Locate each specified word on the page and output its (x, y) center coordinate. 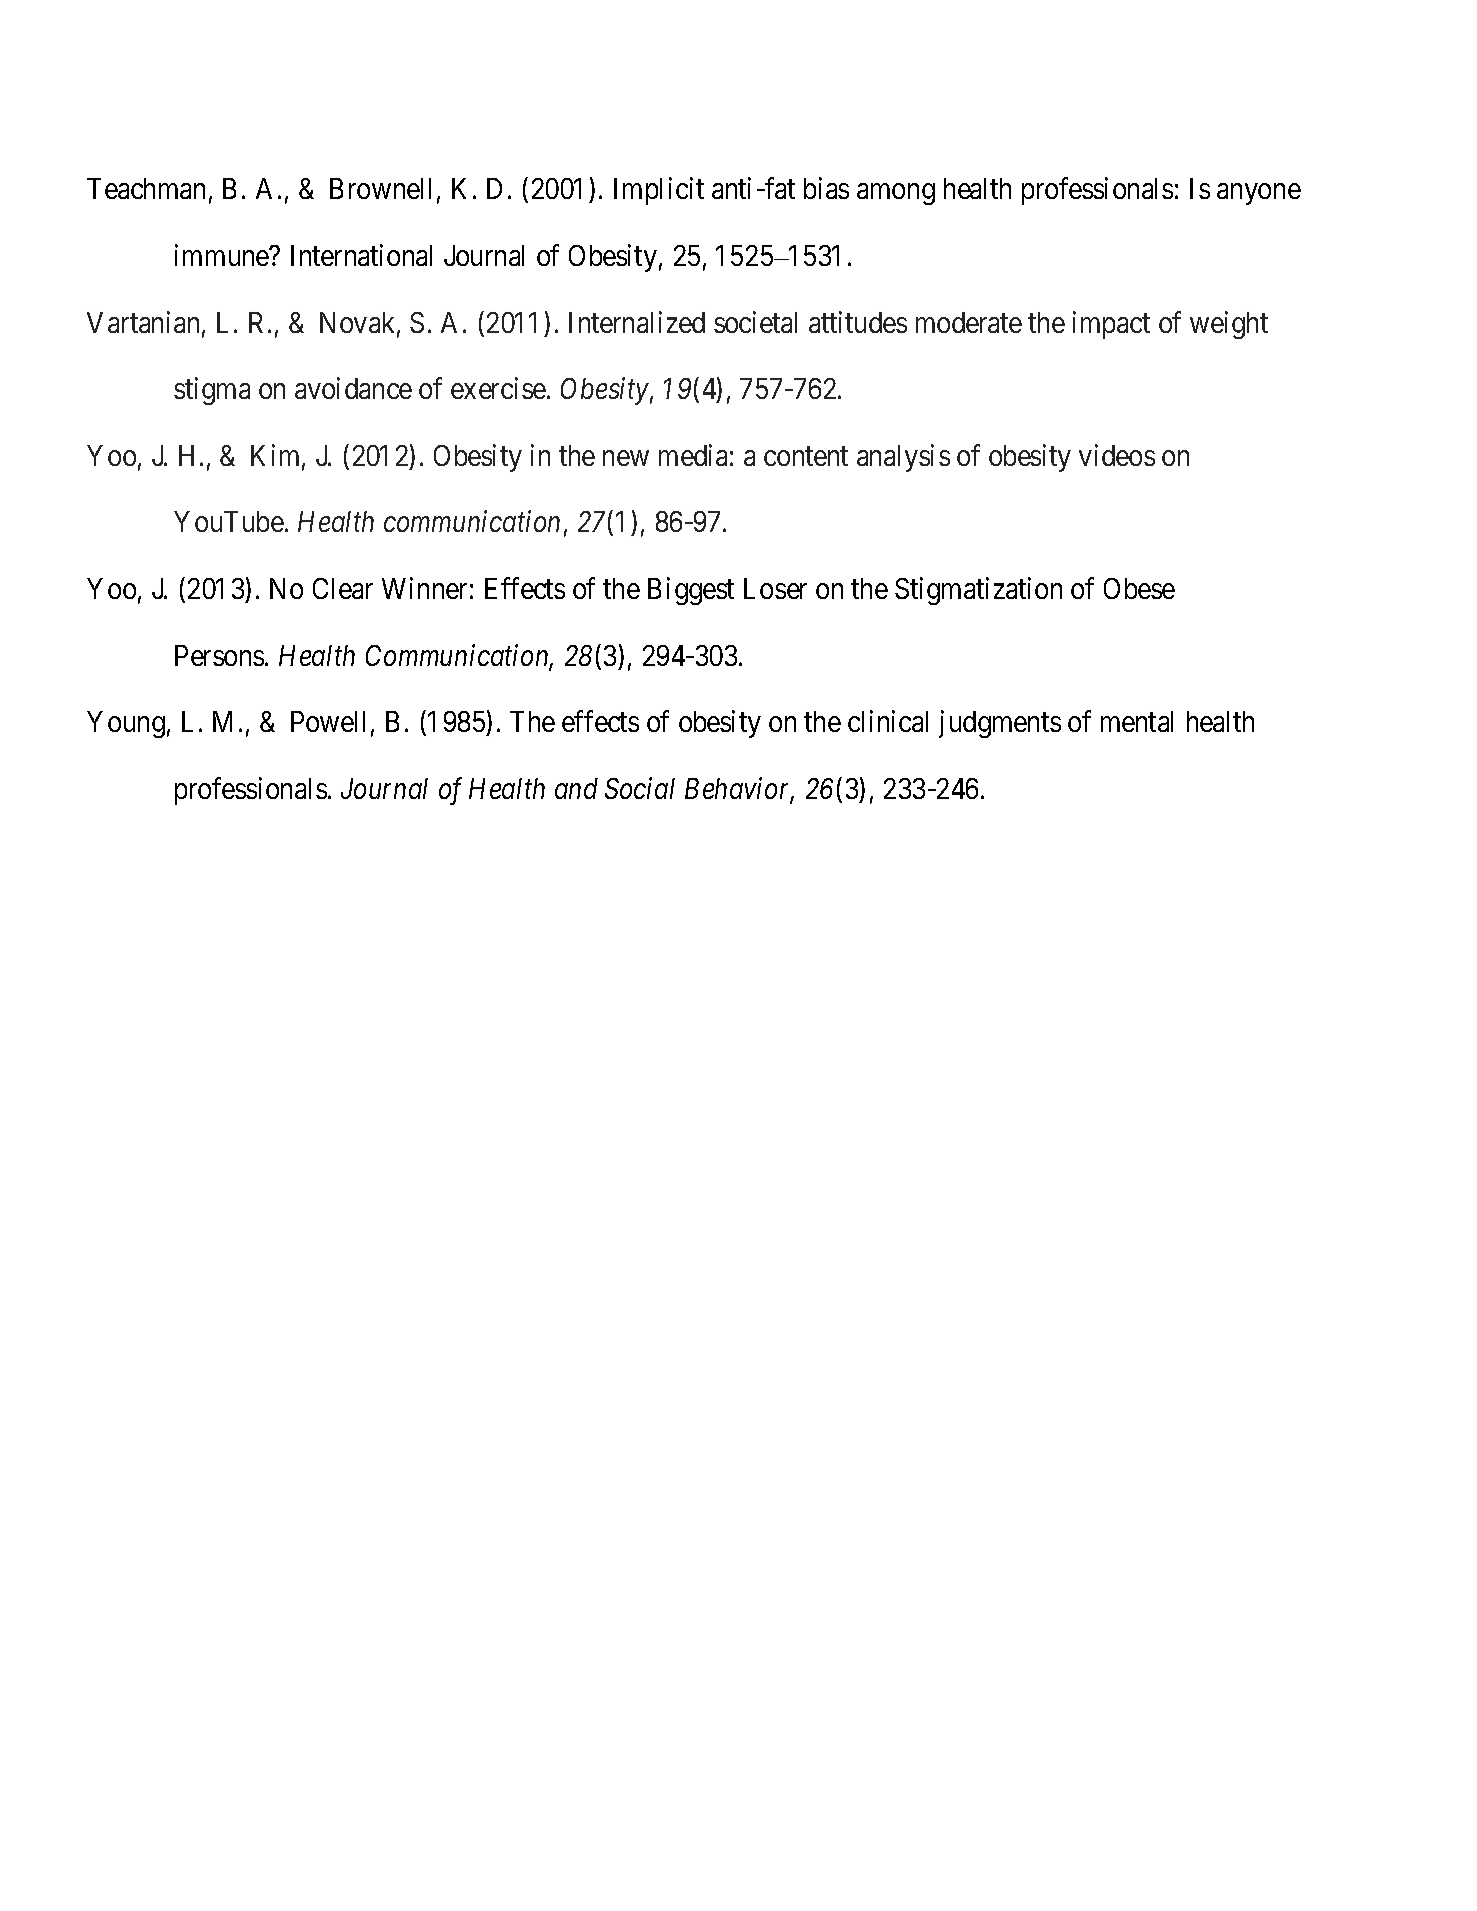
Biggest (691, 591)
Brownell (380, 188)
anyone (1259, 194)
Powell (328, 721)
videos (1117, 455)
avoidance (353, 388)
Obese (1139, 588)
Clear (343, 588)
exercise (498, 388)
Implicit (659, 191)
